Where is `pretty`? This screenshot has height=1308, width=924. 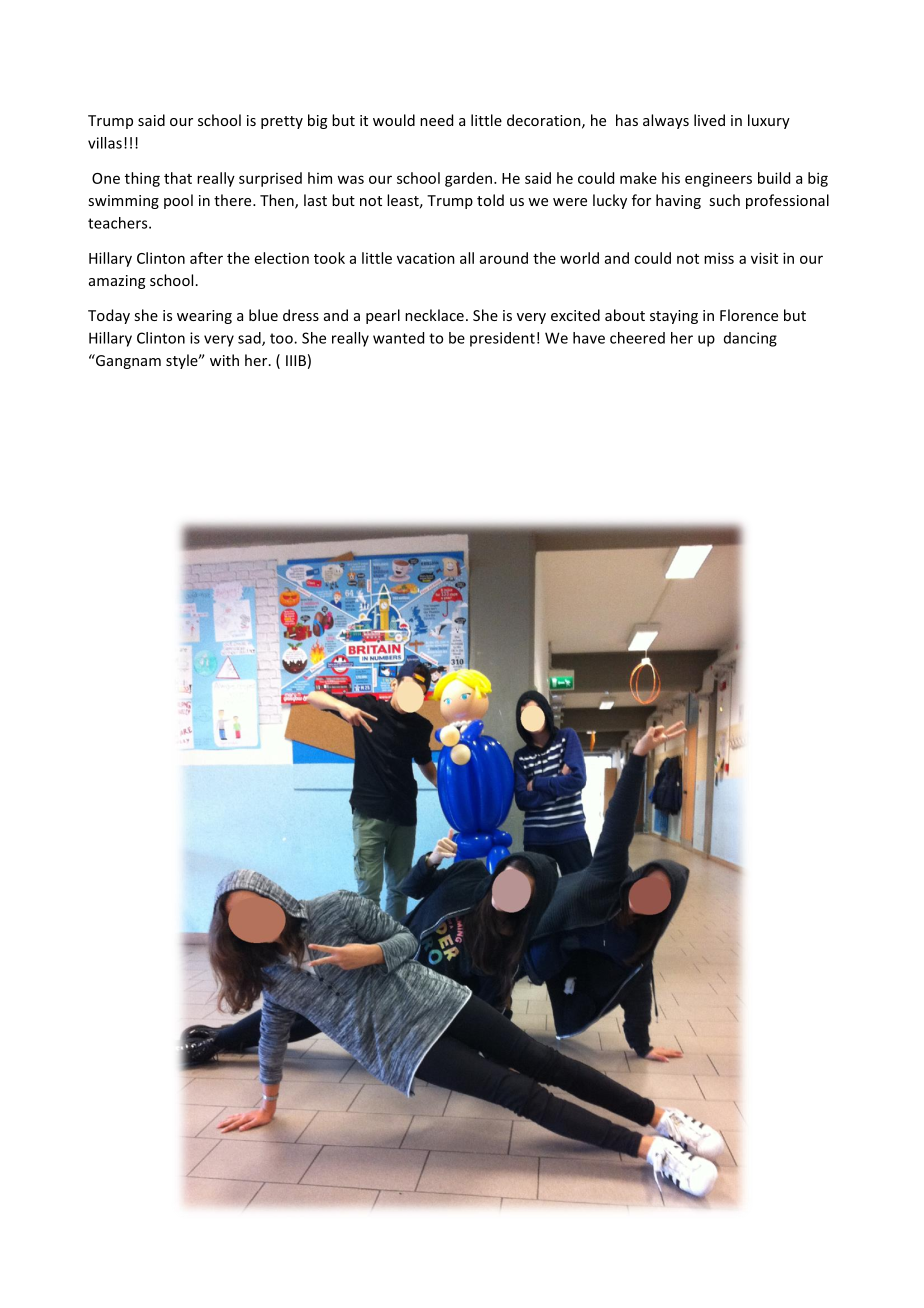
pretty is located at coordinates (282, 122).
